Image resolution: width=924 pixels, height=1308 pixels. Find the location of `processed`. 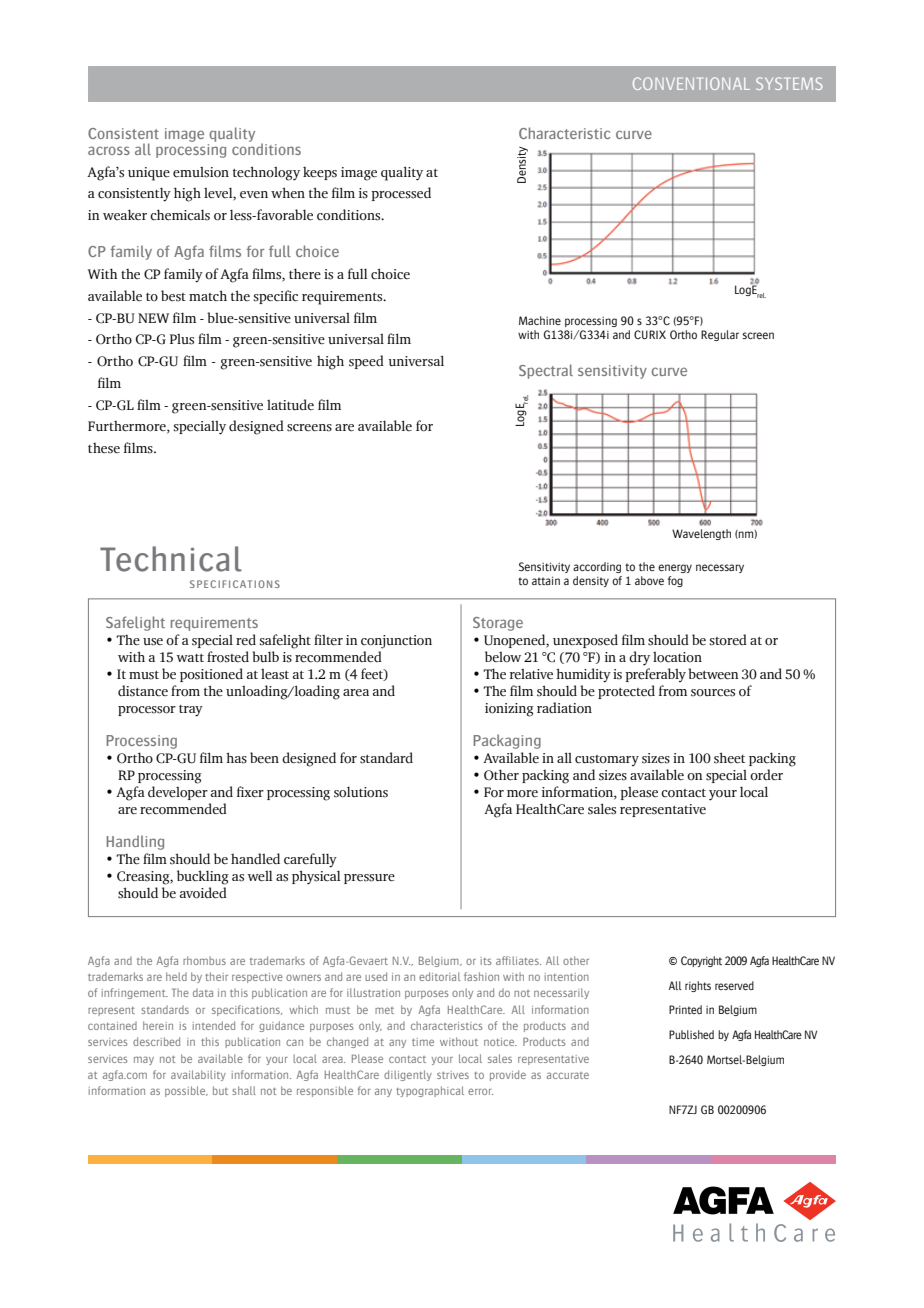

processed is located at coordinates (401, 194).
